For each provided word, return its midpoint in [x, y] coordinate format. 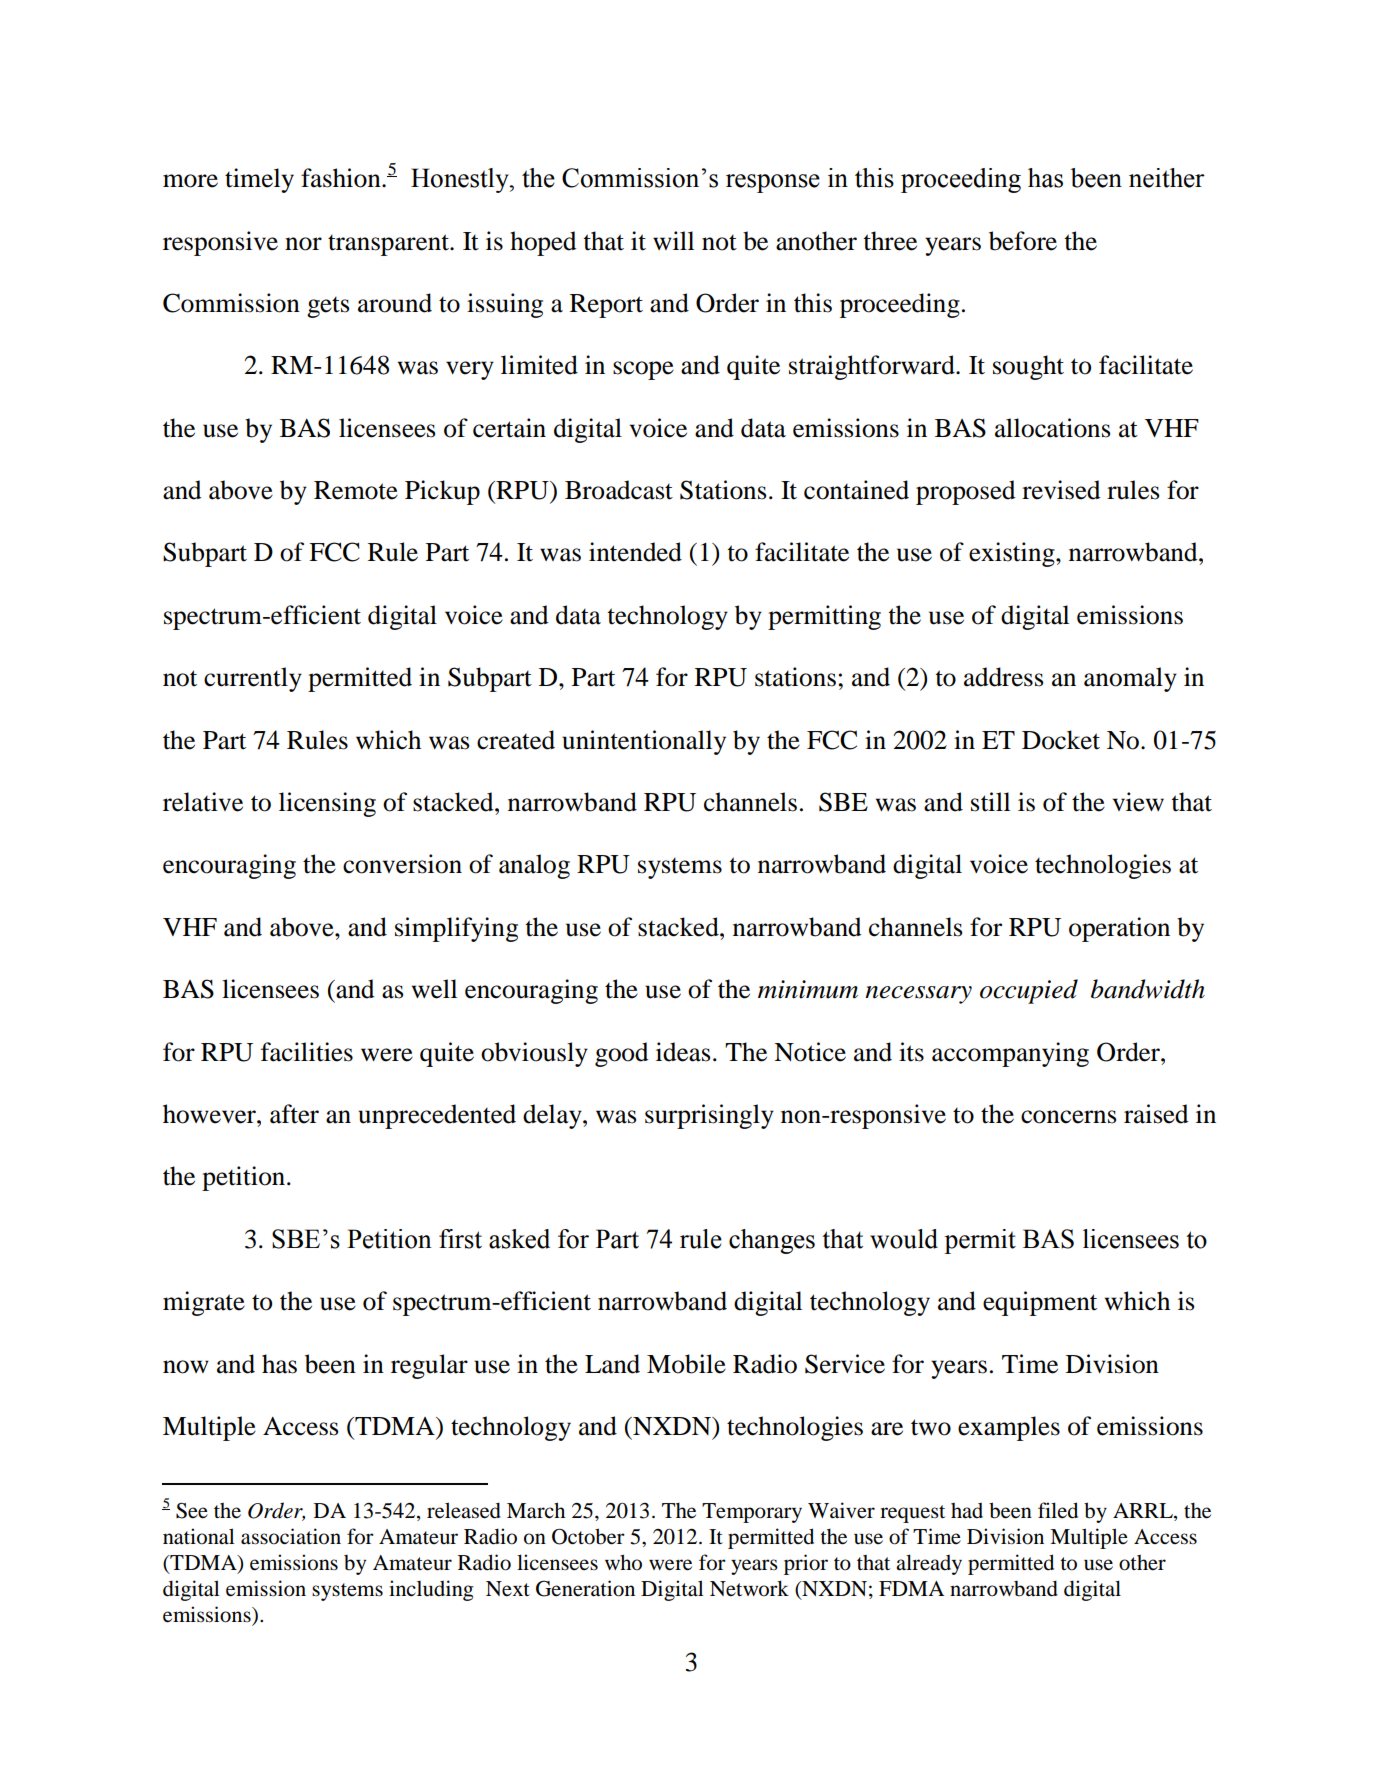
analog [534, 866]
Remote [356, 490]
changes [772, 1241]
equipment [1040, 1303]
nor [303, 244]
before [1023, 241]
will [673, 240]
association [291, 1536]
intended [635, 552]
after [294, 1114]
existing [1013, 554]
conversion [402, 864]
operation [1119, 929]
